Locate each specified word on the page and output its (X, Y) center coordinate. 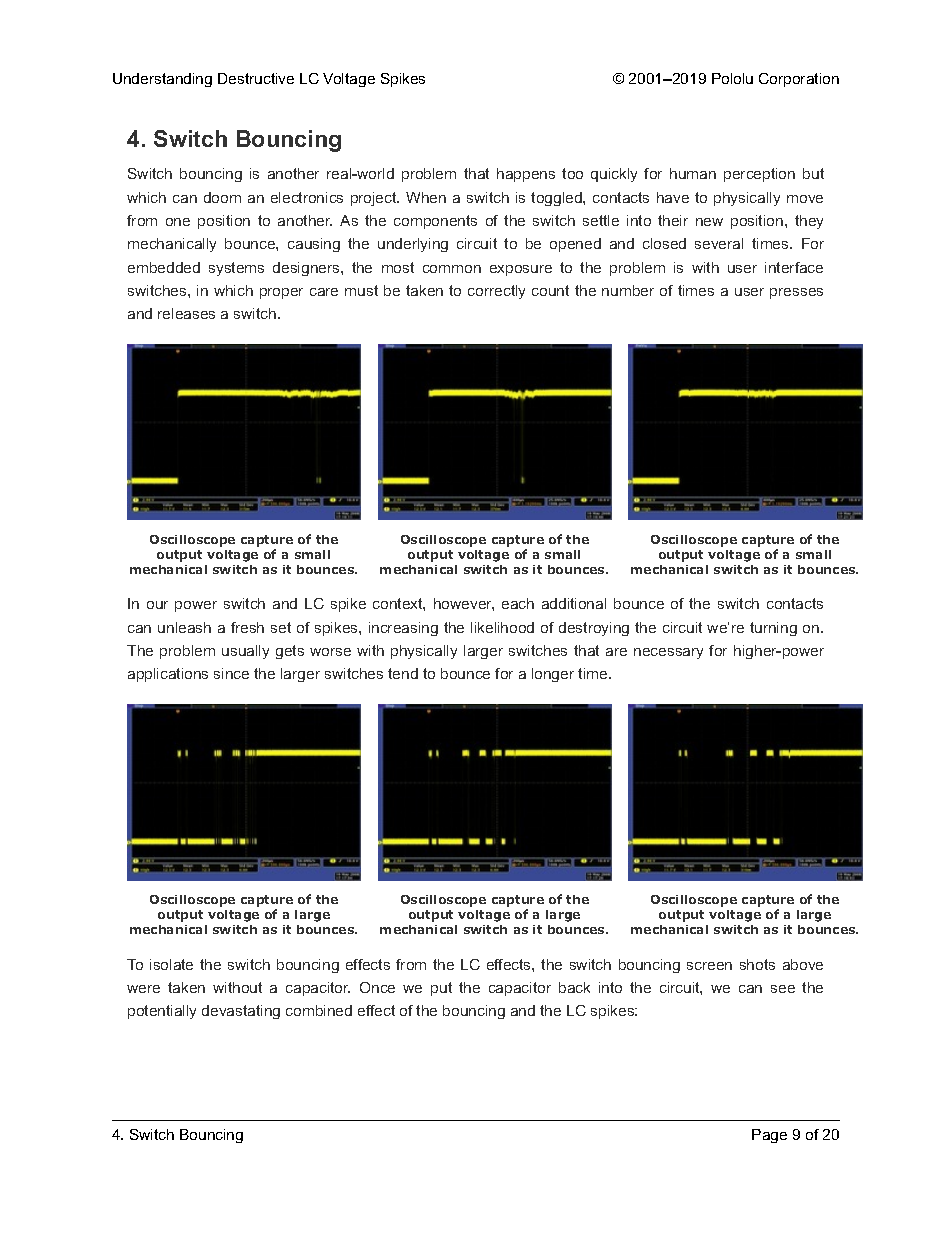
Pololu (732, 78)
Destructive (256, 78)
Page (769, 1136)
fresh (247, 627)
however (464, 604)
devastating (241, 1012)
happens (526, 175)
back (574, 987)
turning (773, 629)
